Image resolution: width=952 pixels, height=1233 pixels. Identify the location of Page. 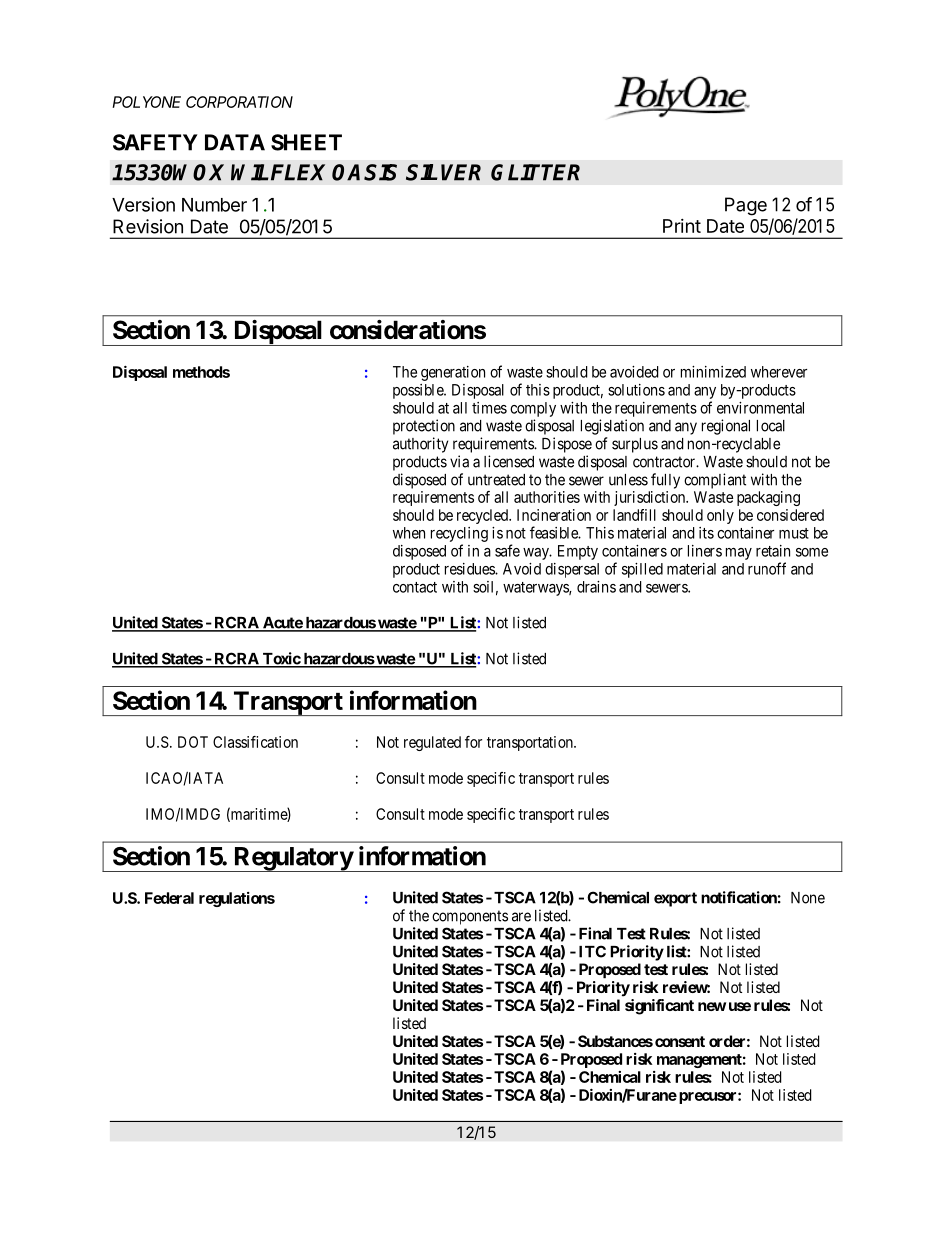
(746, 206).
